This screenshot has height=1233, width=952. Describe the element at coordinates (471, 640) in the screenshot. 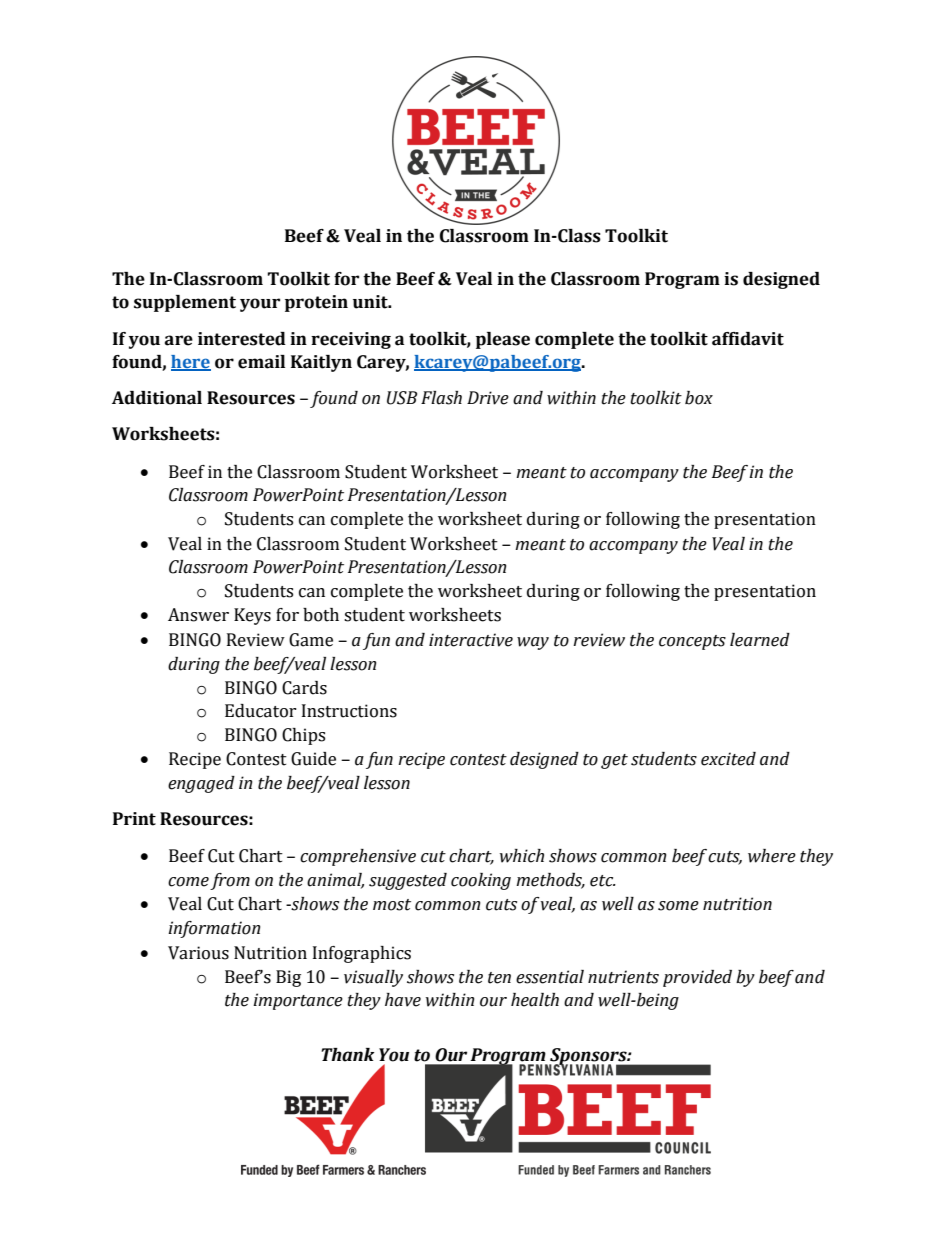

I see `interactive` at that location.
